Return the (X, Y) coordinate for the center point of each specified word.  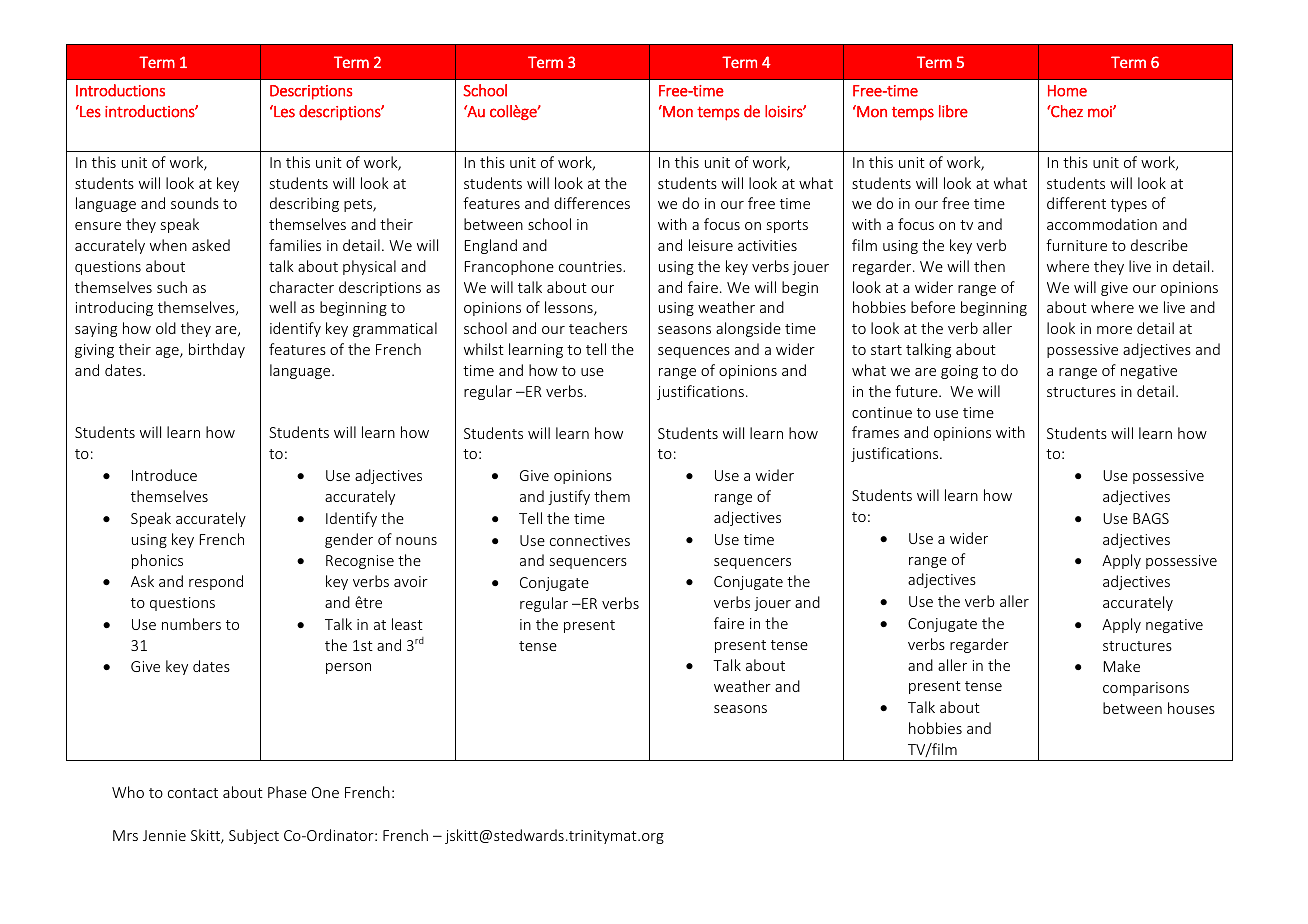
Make (1122, 666)
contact (193, 793)
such (172, 287)
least (407, 624)
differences (592, 203)
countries (591, 266)
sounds (195, 203)
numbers (191, 624)
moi (1101, 112)
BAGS (1151, 518)
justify (569, 497)
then (989, 266)
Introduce (164, 475)
